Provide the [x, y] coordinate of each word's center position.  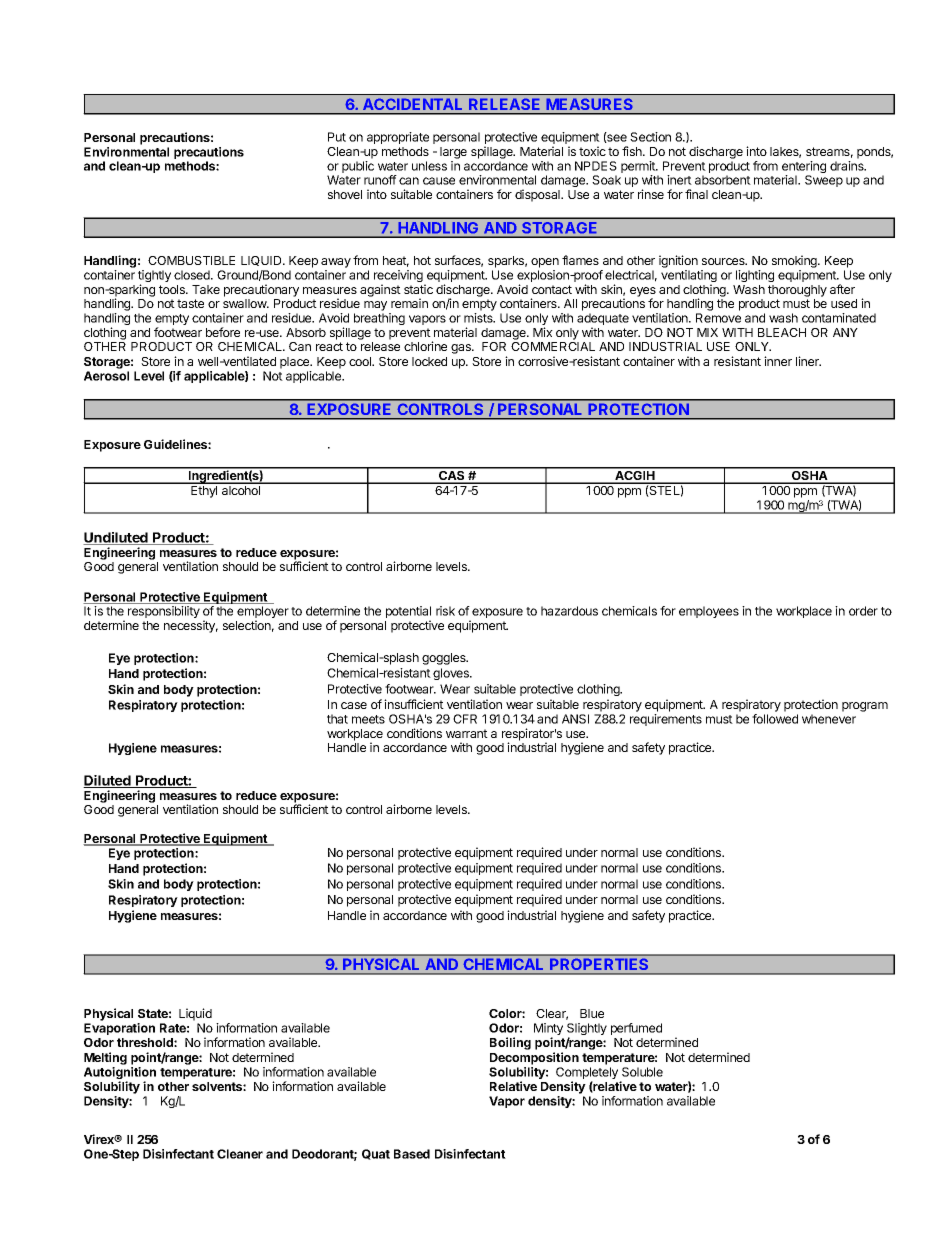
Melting [105, 1058]
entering [804, 168]
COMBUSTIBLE [191, 260]
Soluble [642, 1072]
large [453, 153]
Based [412, 1154]
